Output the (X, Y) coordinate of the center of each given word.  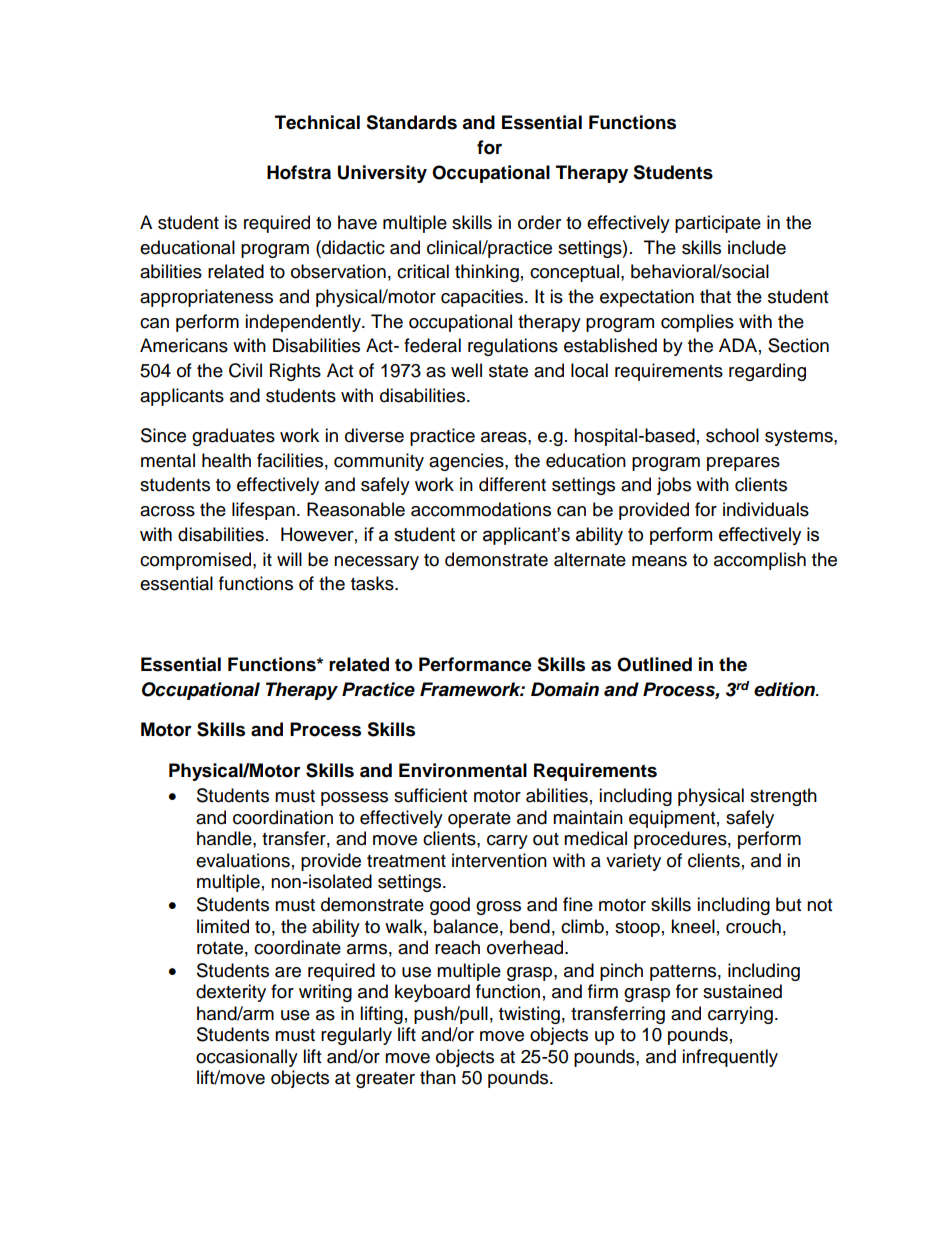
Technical (317, 122)
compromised (195, 561)
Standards (411, 122)
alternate (590, 559)
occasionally (247, 1058)
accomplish (760, 561)
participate (718, 224)
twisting (529, 1015)
